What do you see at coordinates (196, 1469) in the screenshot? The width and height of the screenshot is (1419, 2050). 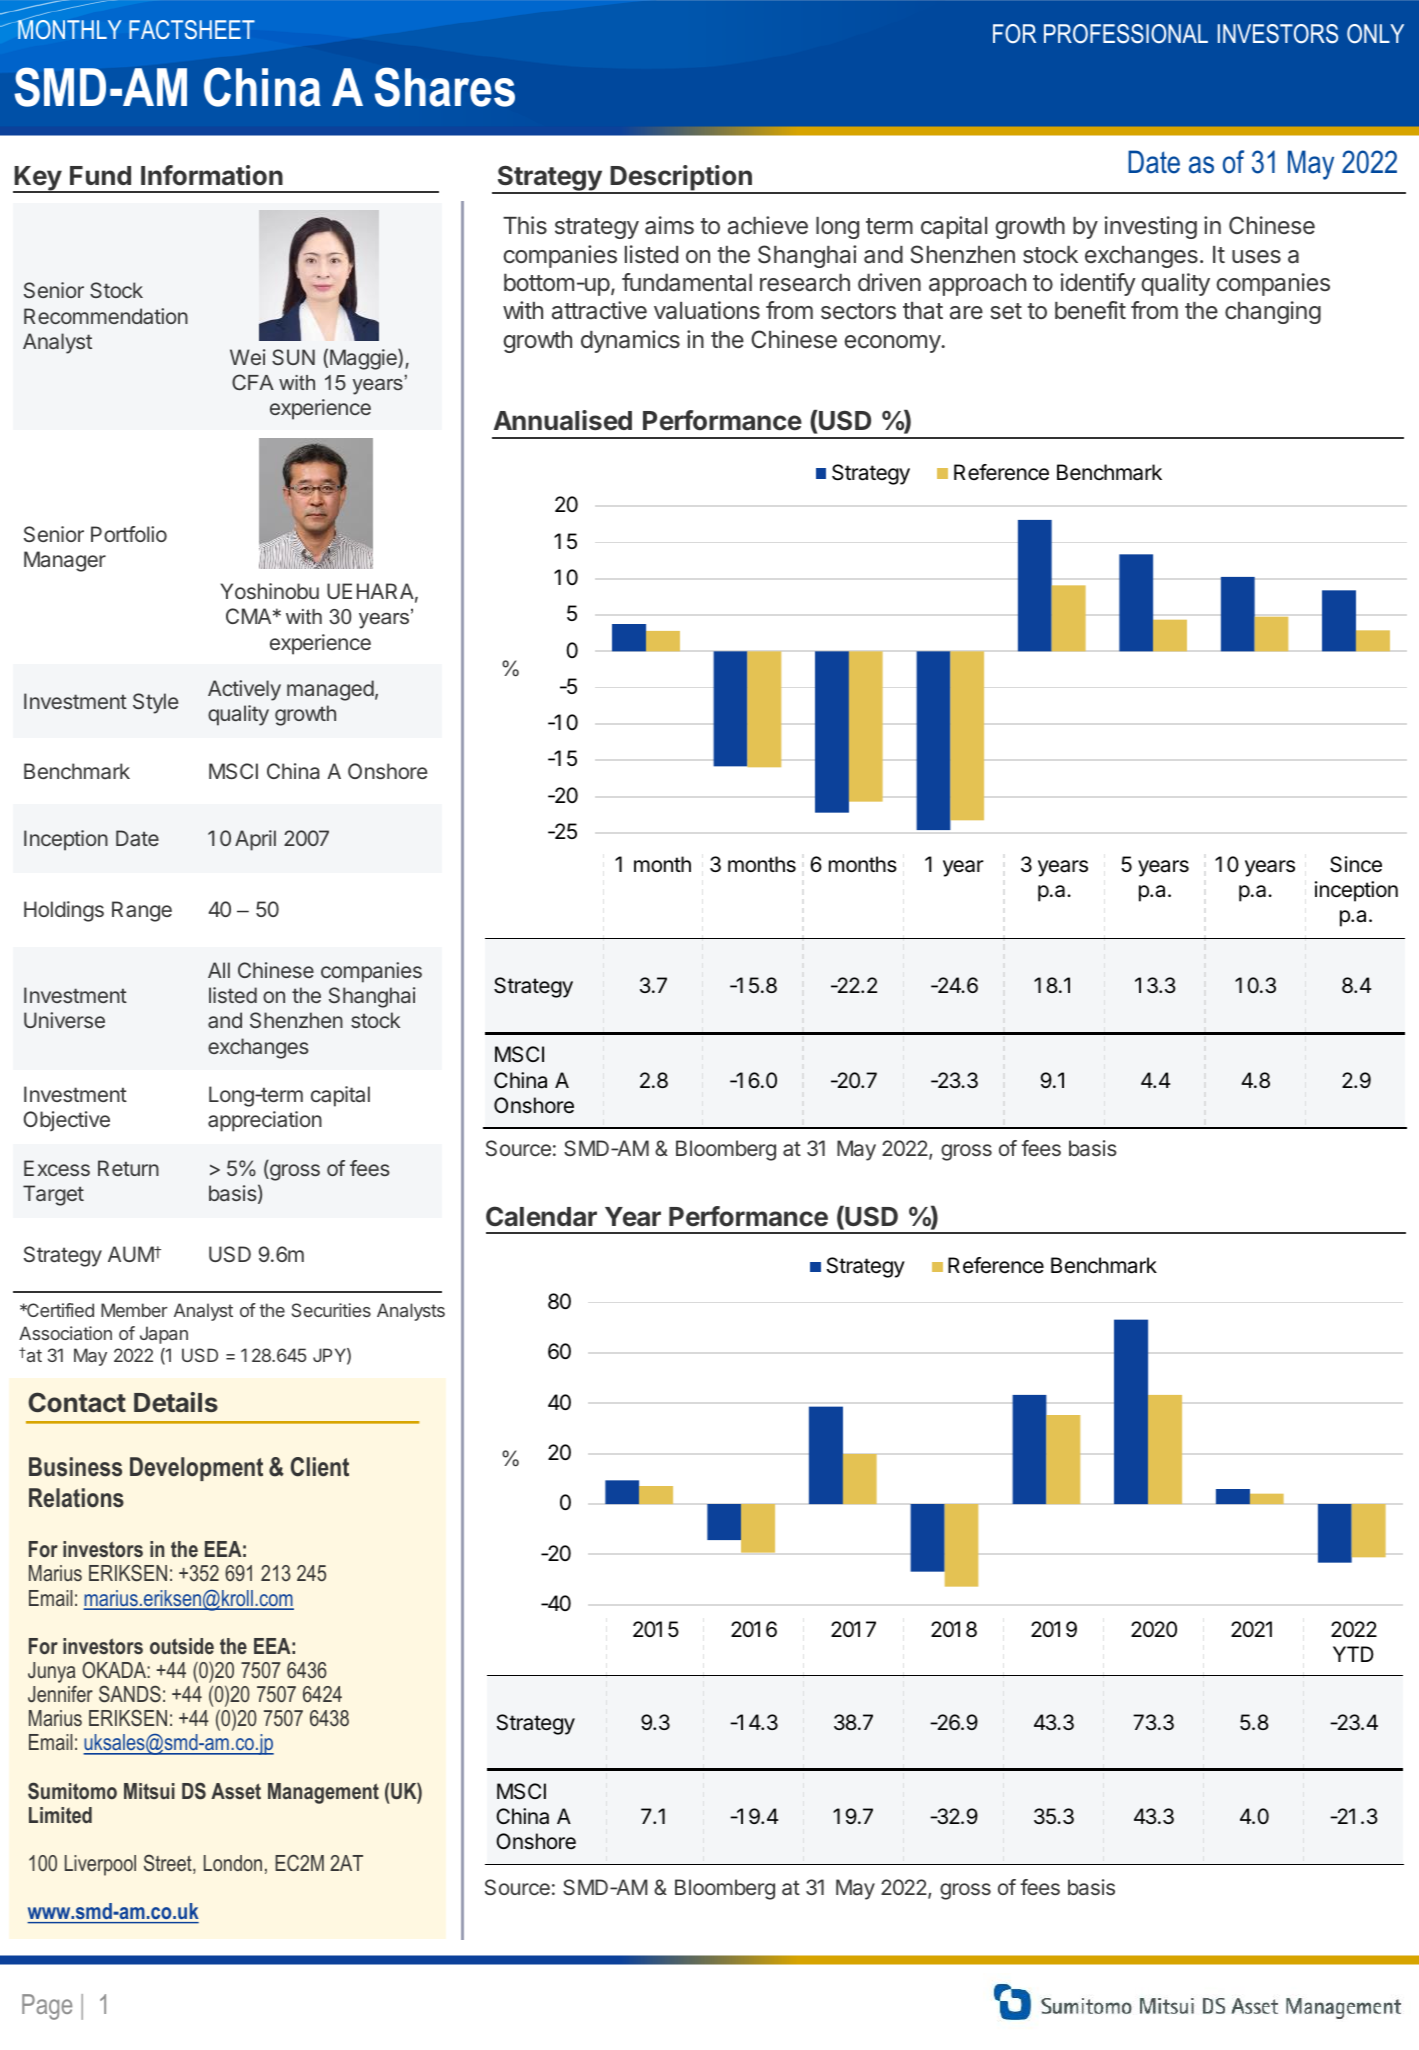 I see `Development` at bounding box center [196, 1469].
